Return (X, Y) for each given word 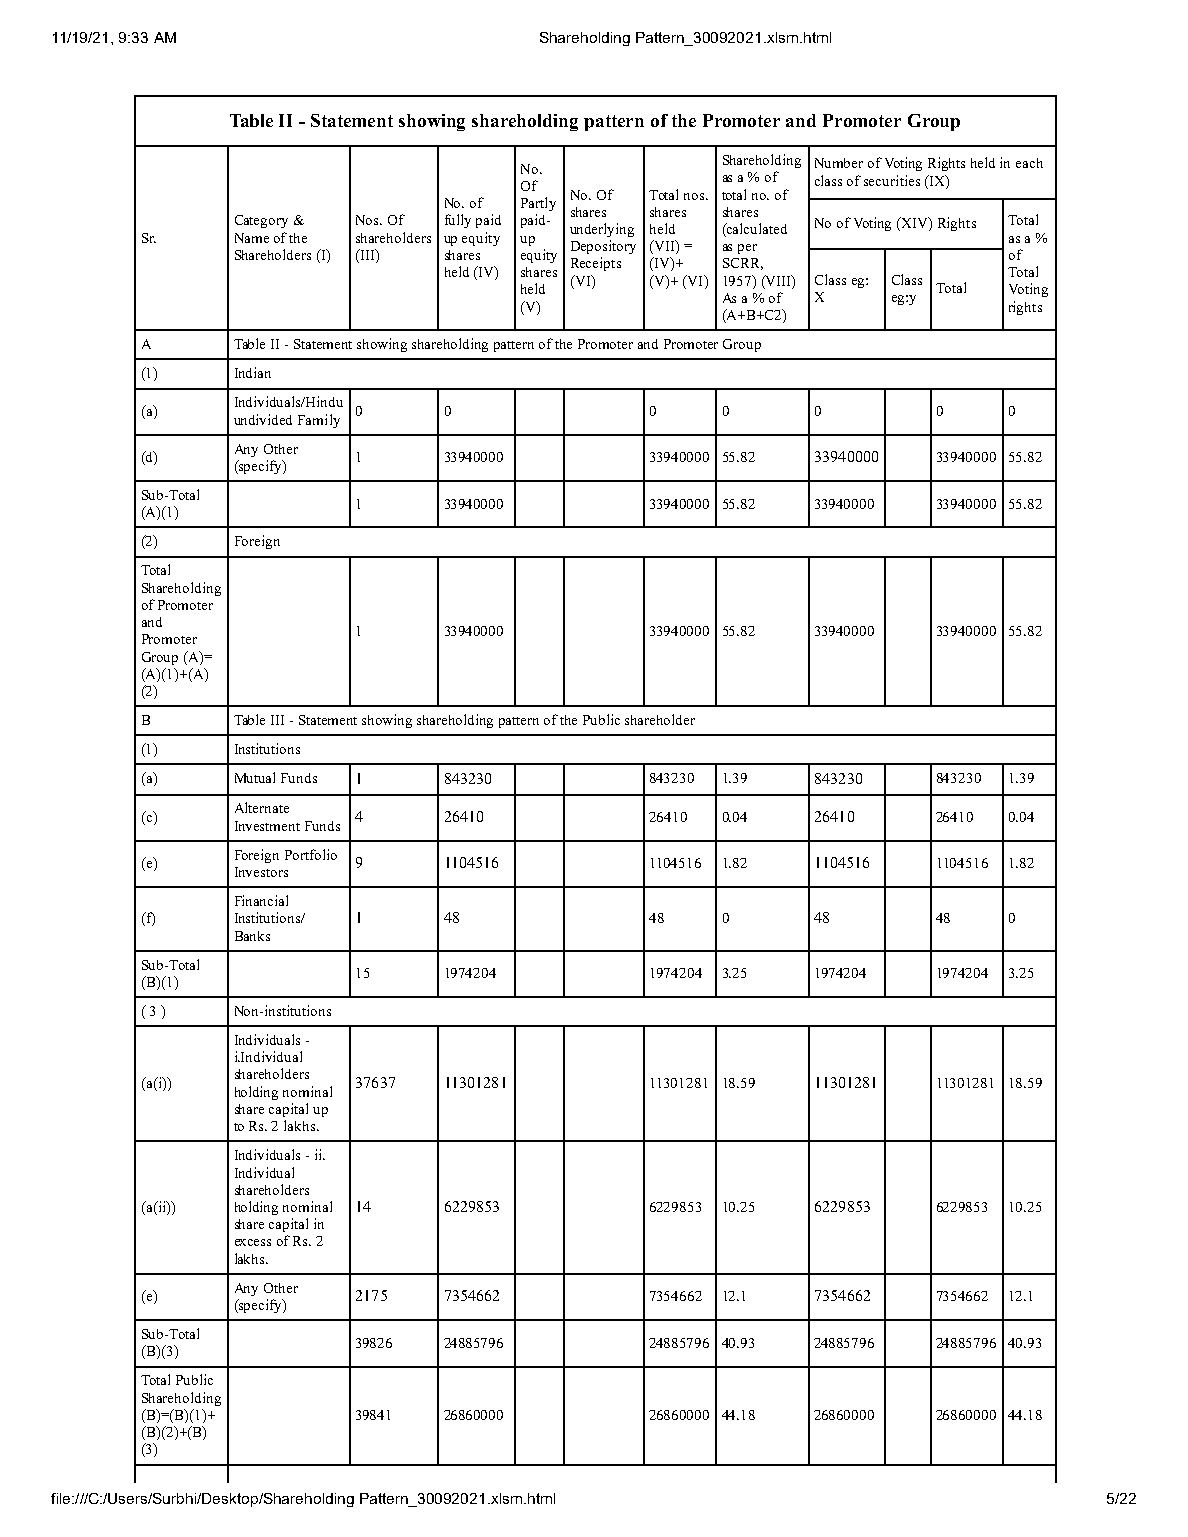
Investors (261, 872)
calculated (756, 230)
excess (253, 1242)
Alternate (262, 807)
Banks (252, 936)
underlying (602, 230)
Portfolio (311, 854)
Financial (261, 900)
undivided (263, 419)
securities (892, 180)
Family (319, 421)
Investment (267, 826)
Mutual (255, 777)
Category (261, 221)
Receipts (596, 264)
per (747, 249)
